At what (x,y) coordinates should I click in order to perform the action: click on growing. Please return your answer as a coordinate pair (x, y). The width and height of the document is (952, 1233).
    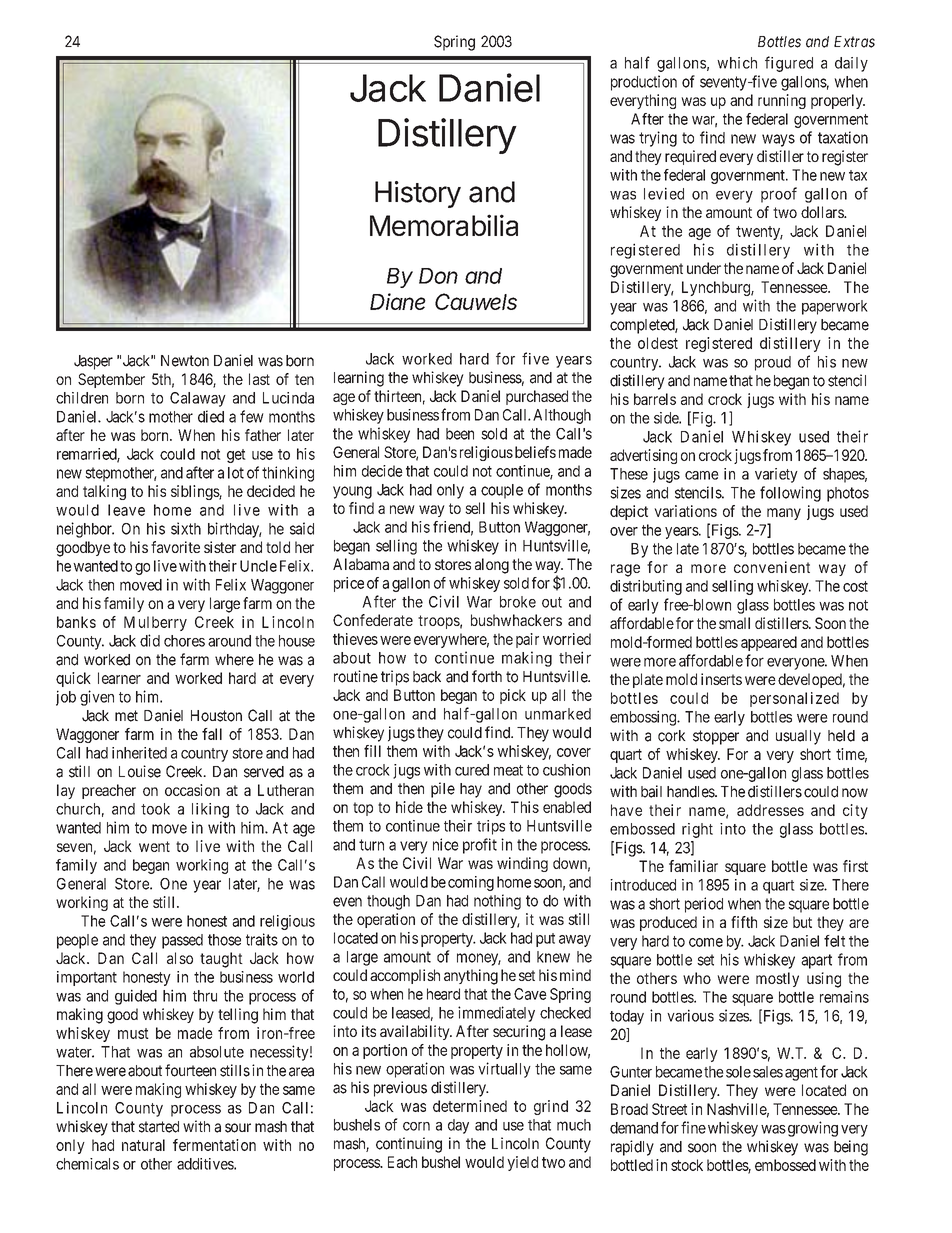
    Looking at the image, I should click on (813, 1129).
